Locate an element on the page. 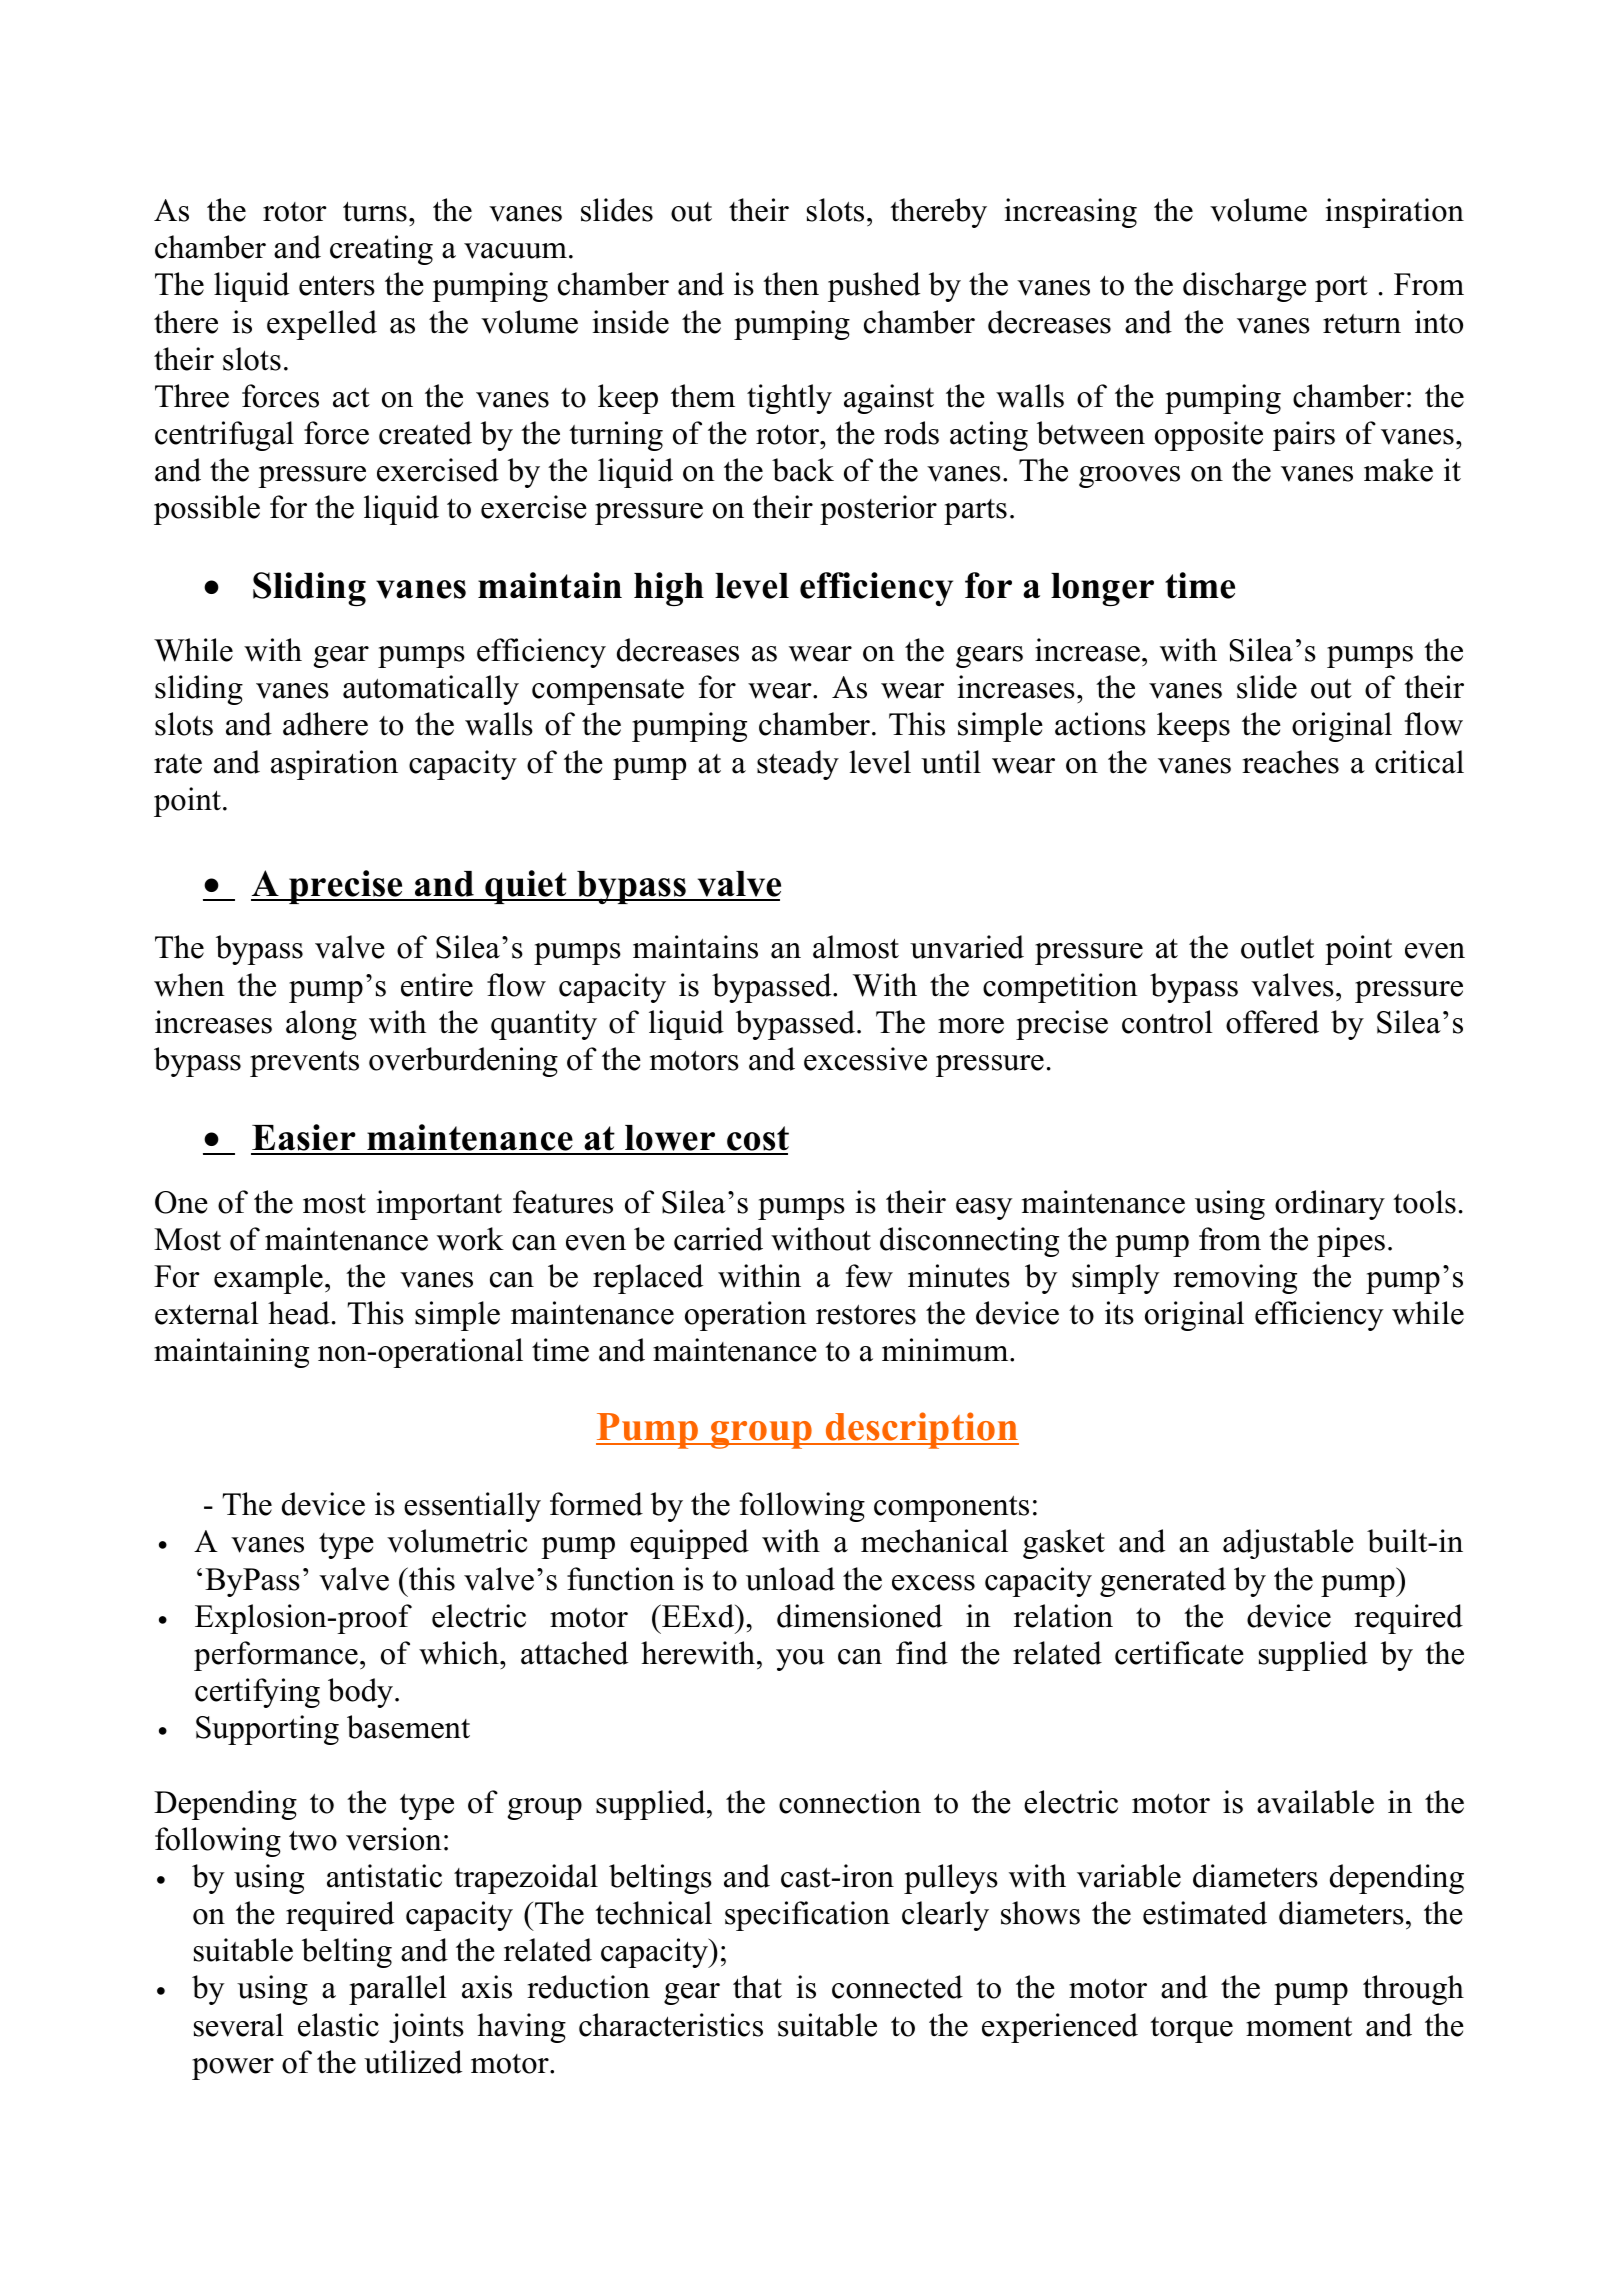 The image size is (1614, 2284). reaches is located at coordinates (1290, 762).
